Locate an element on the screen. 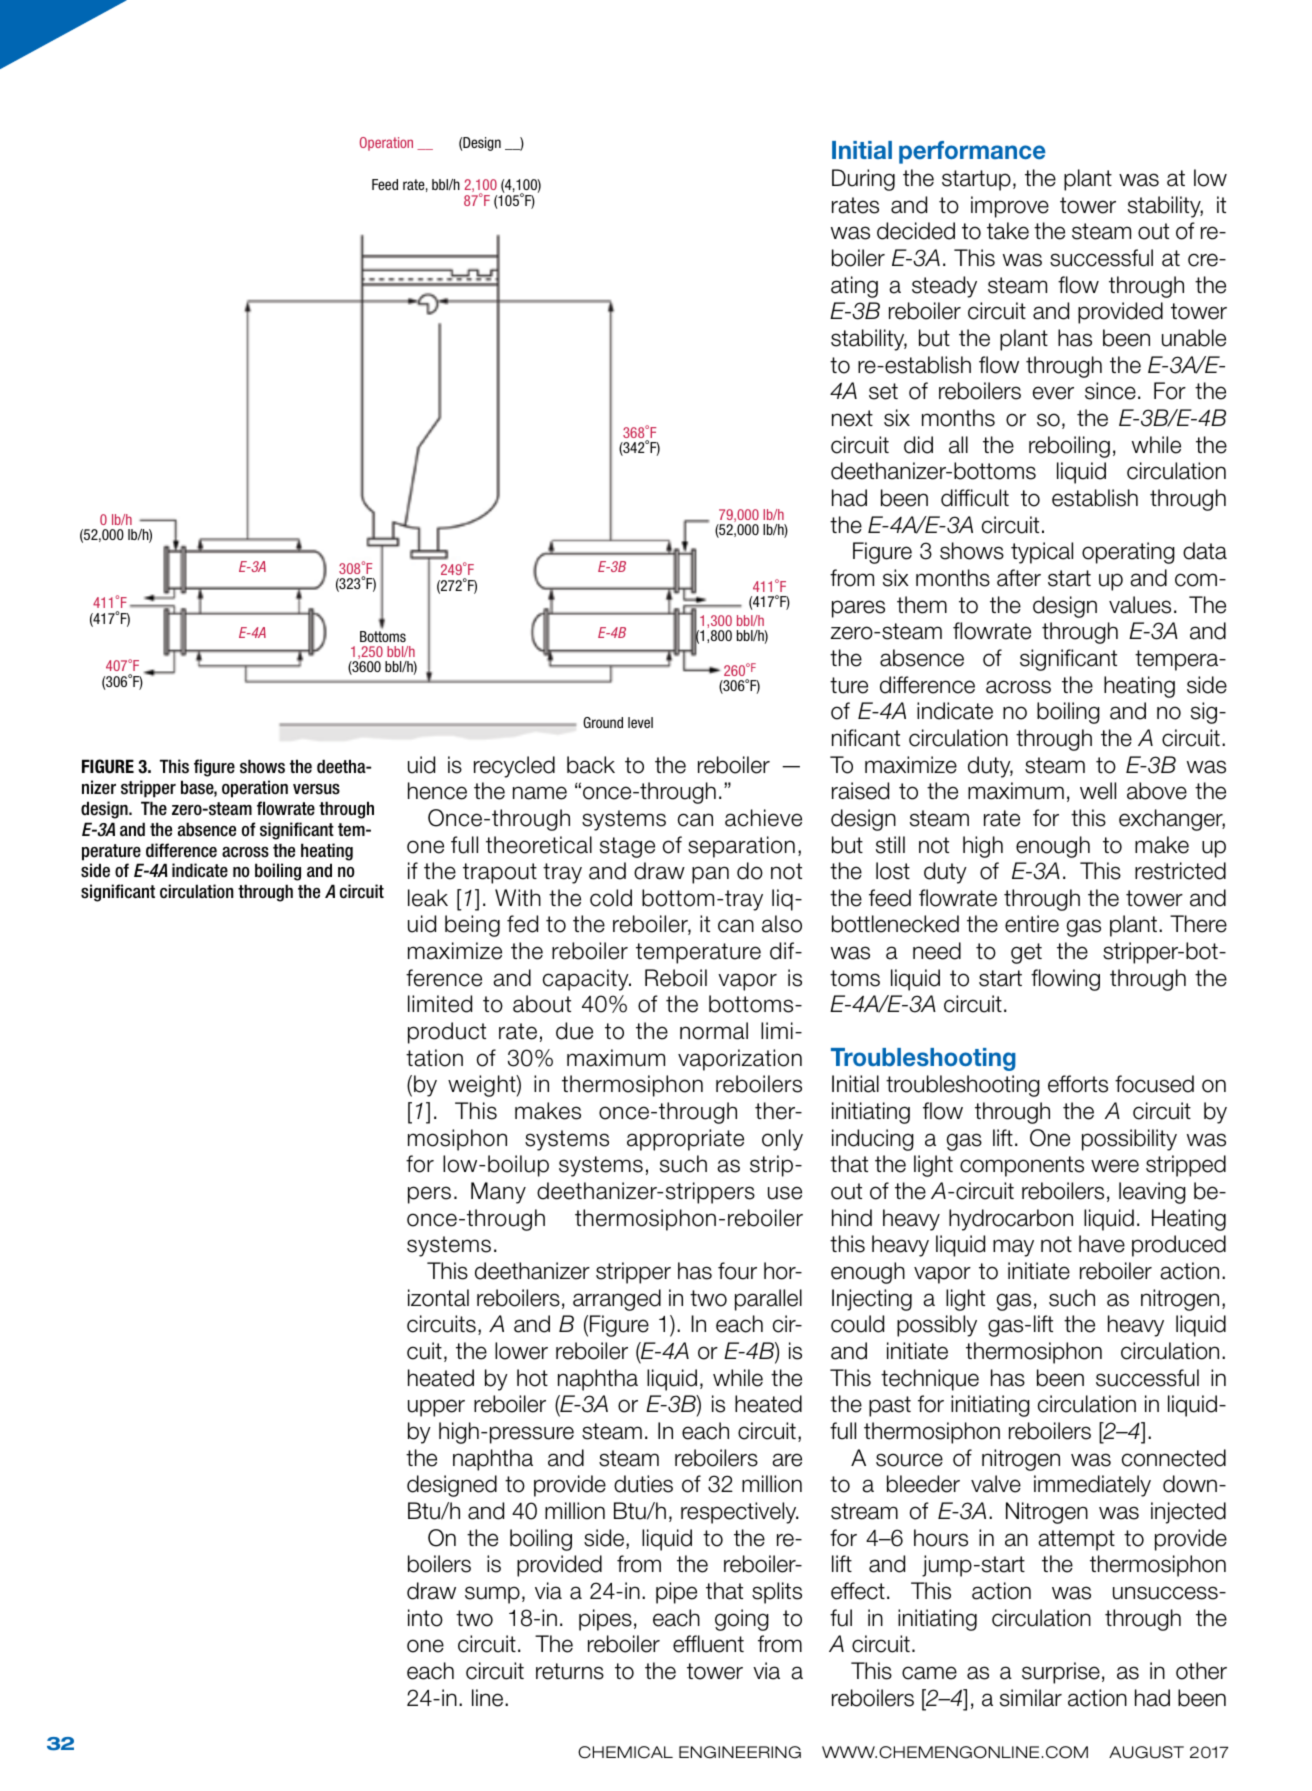 This screenshot has height=1791, width=1312. also is located at coordinates (782, 924).
